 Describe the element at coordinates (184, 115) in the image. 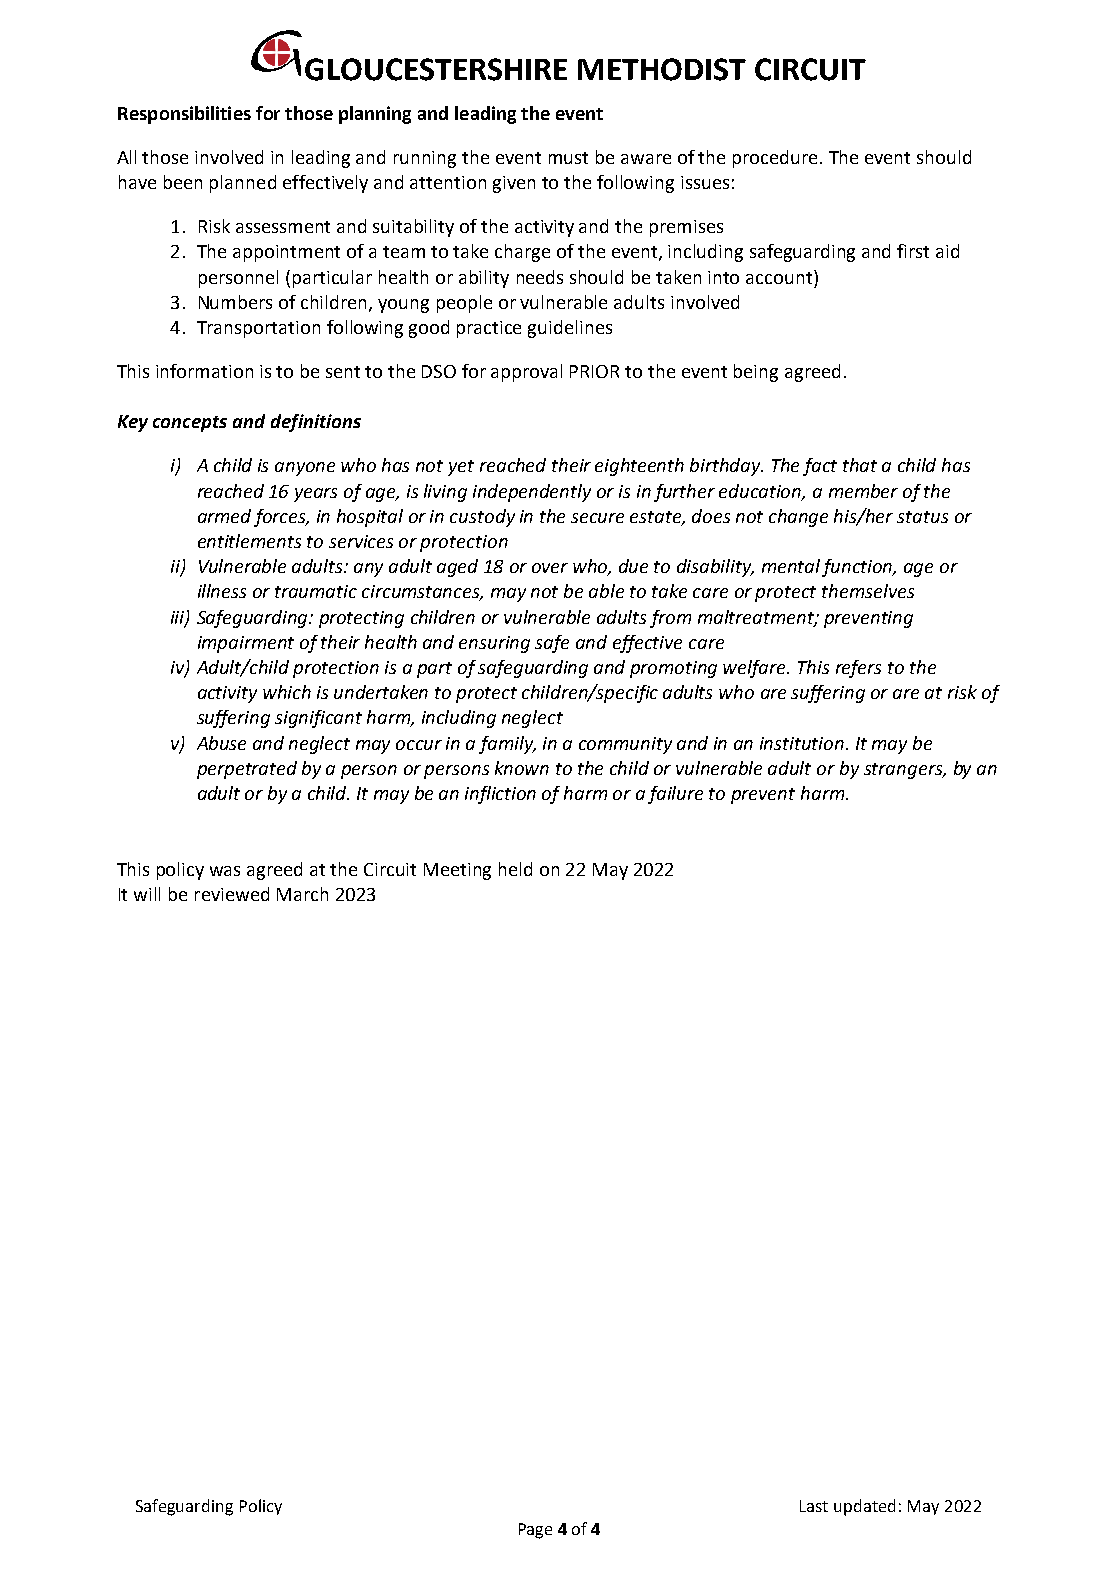

I see `Responsibilities` at that location.
